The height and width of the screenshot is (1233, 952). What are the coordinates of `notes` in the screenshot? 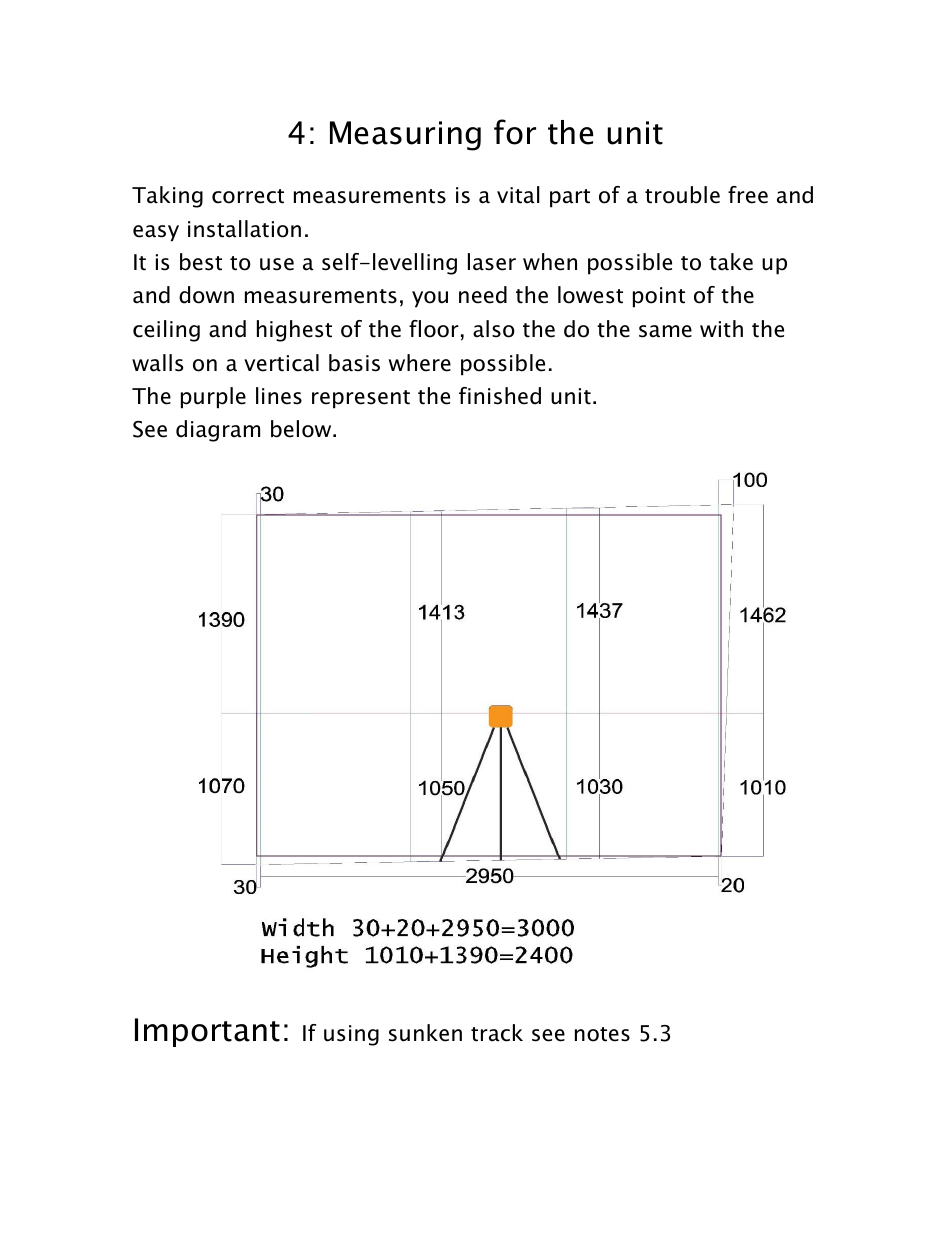 It's located at (602, 1034).
